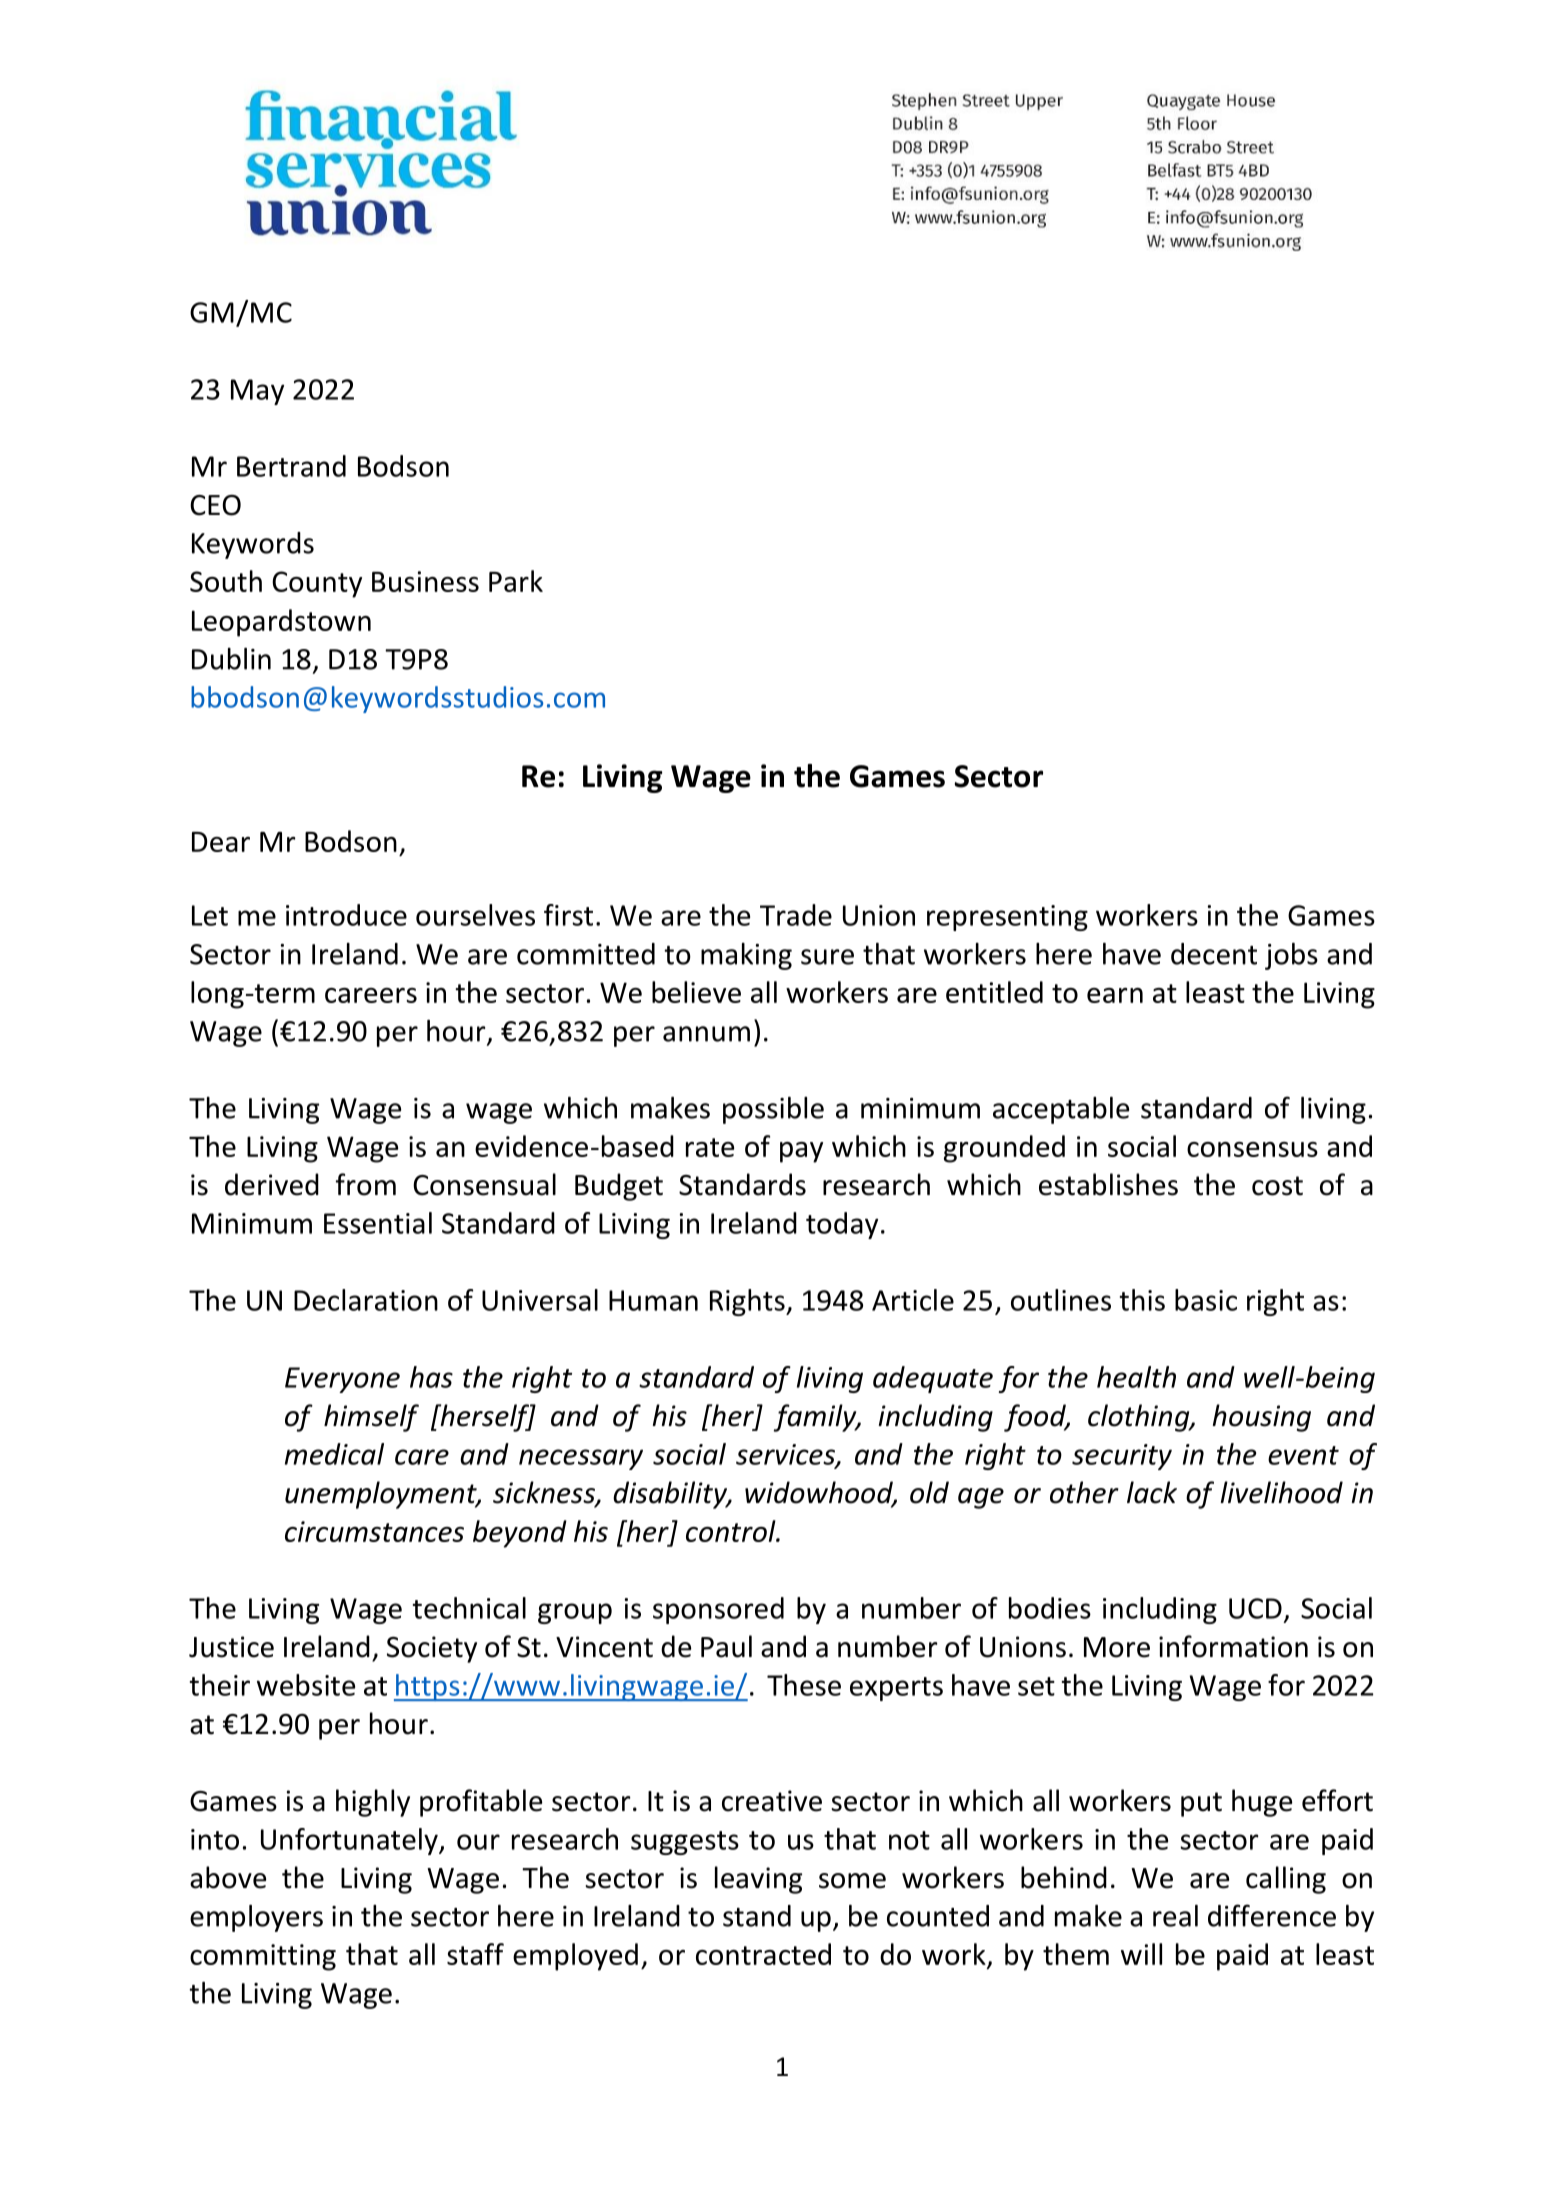 The width and height of the document is (1564, 2212). I want to click on decent, so click(1214, 954).
